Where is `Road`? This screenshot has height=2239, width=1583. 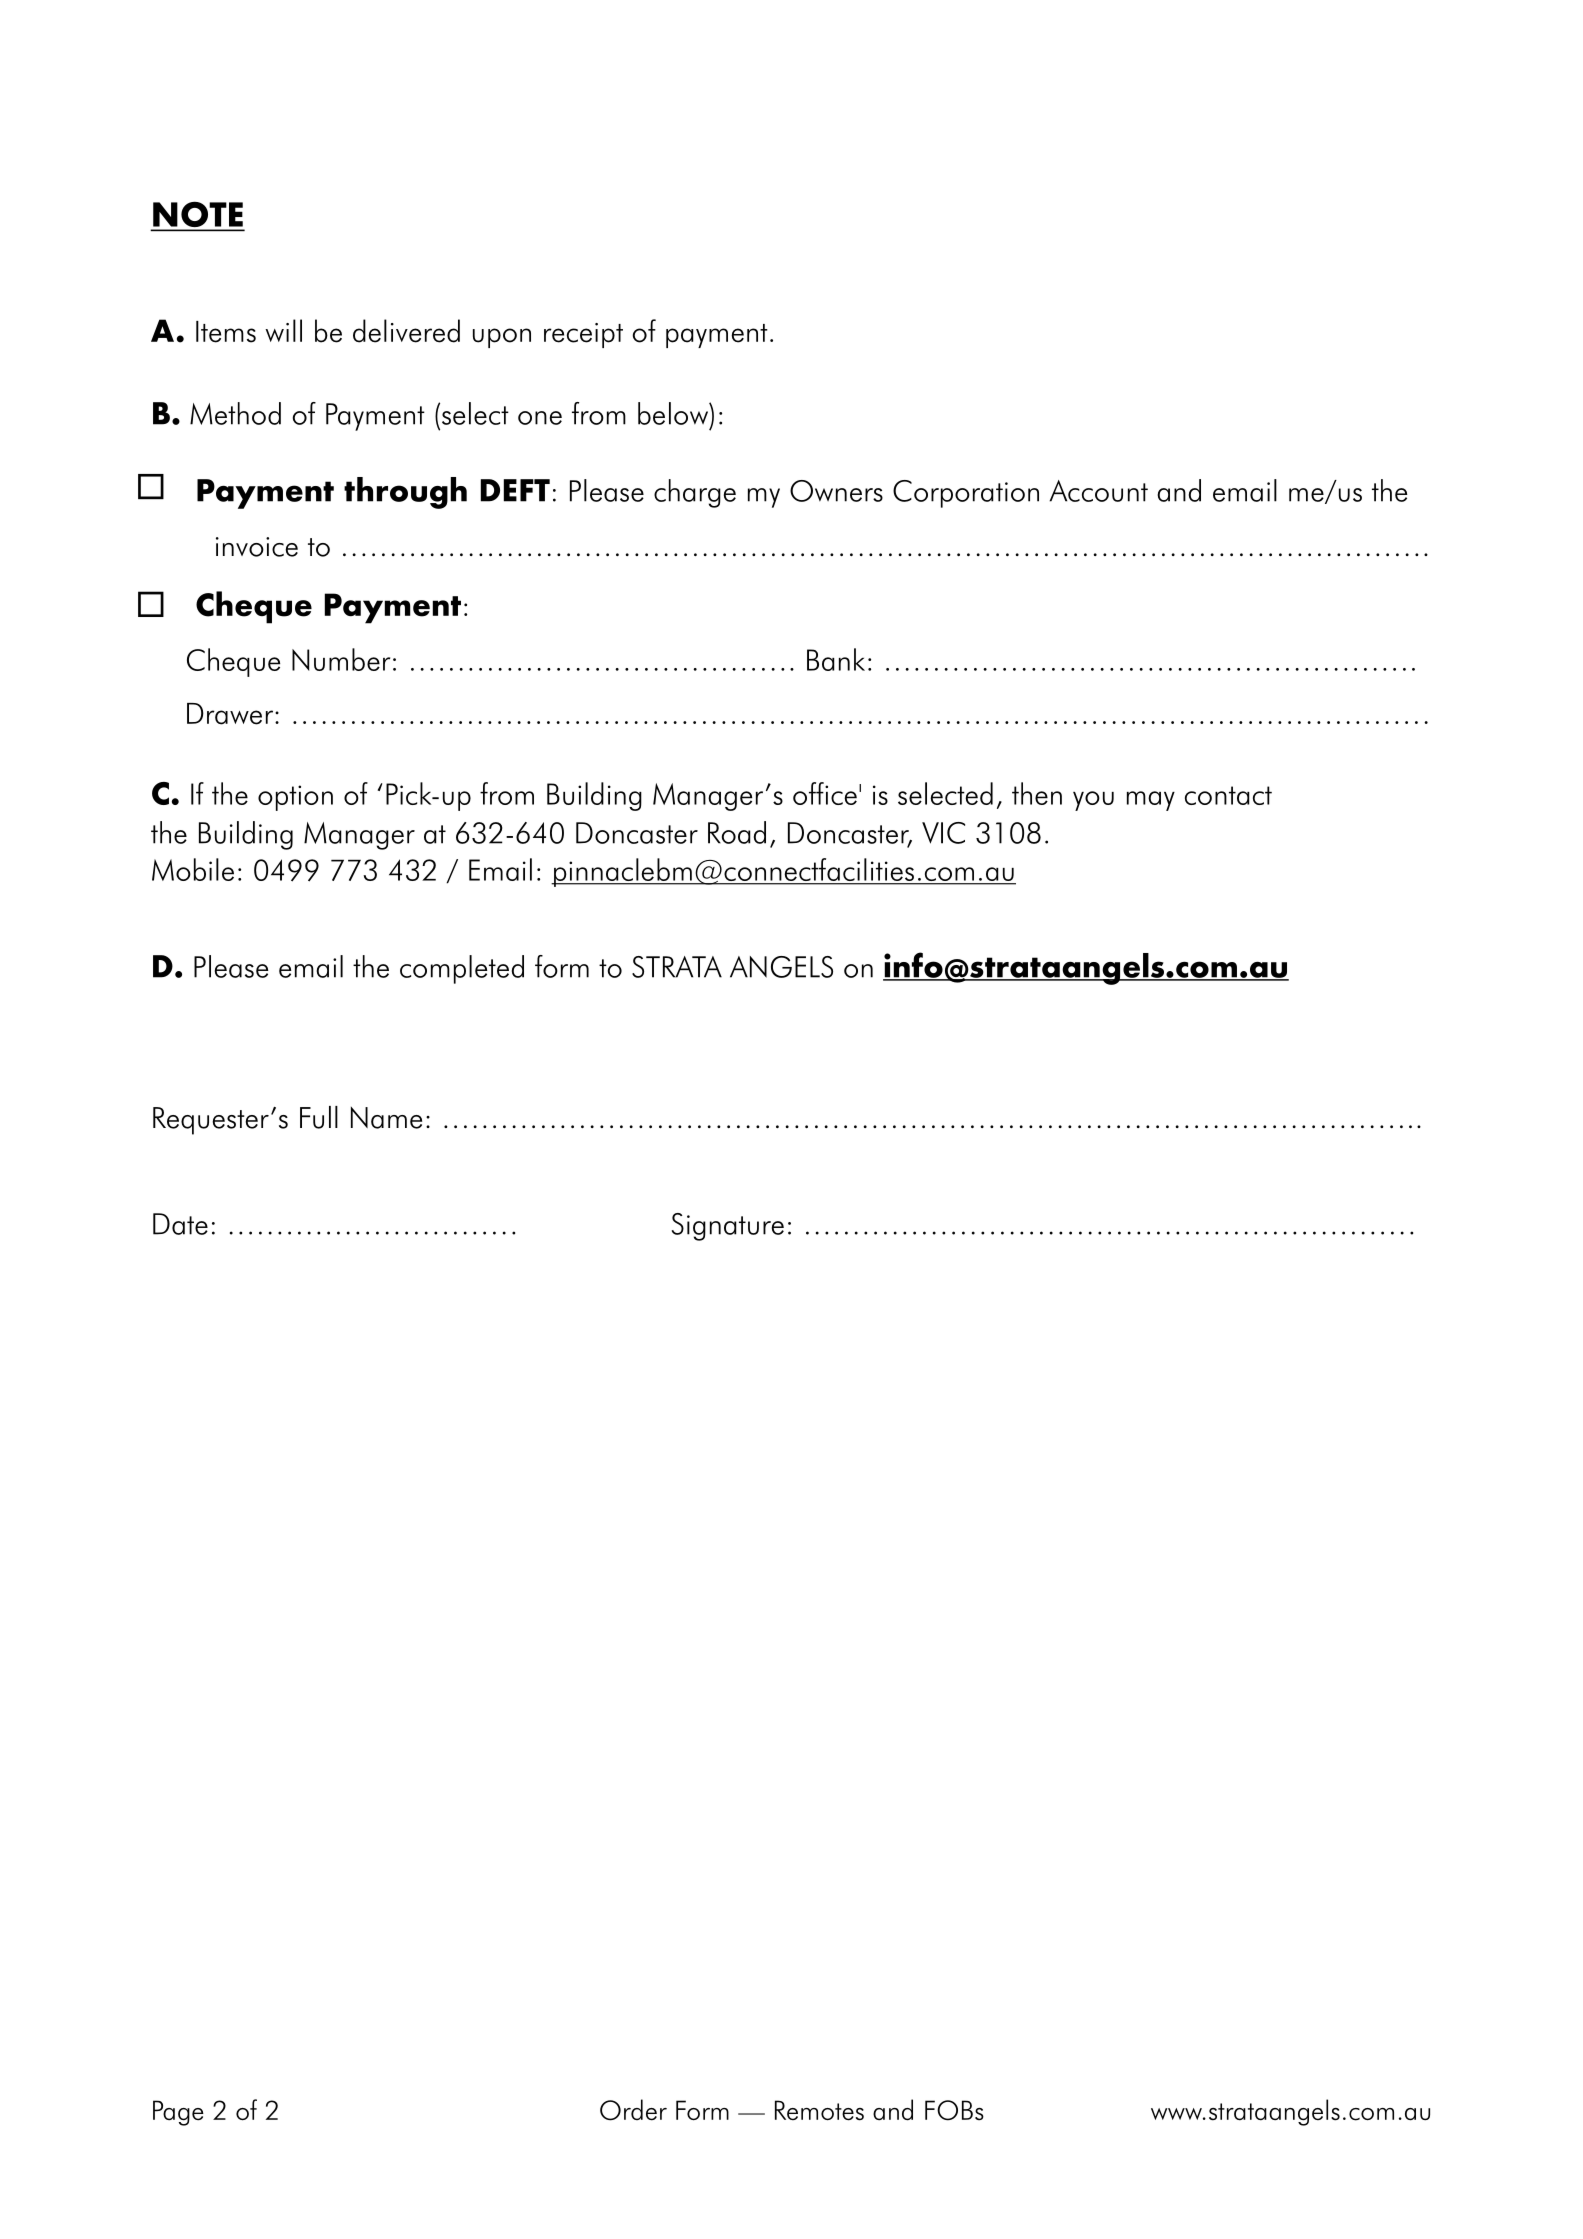
Road is located at coordinates (737, 832).
